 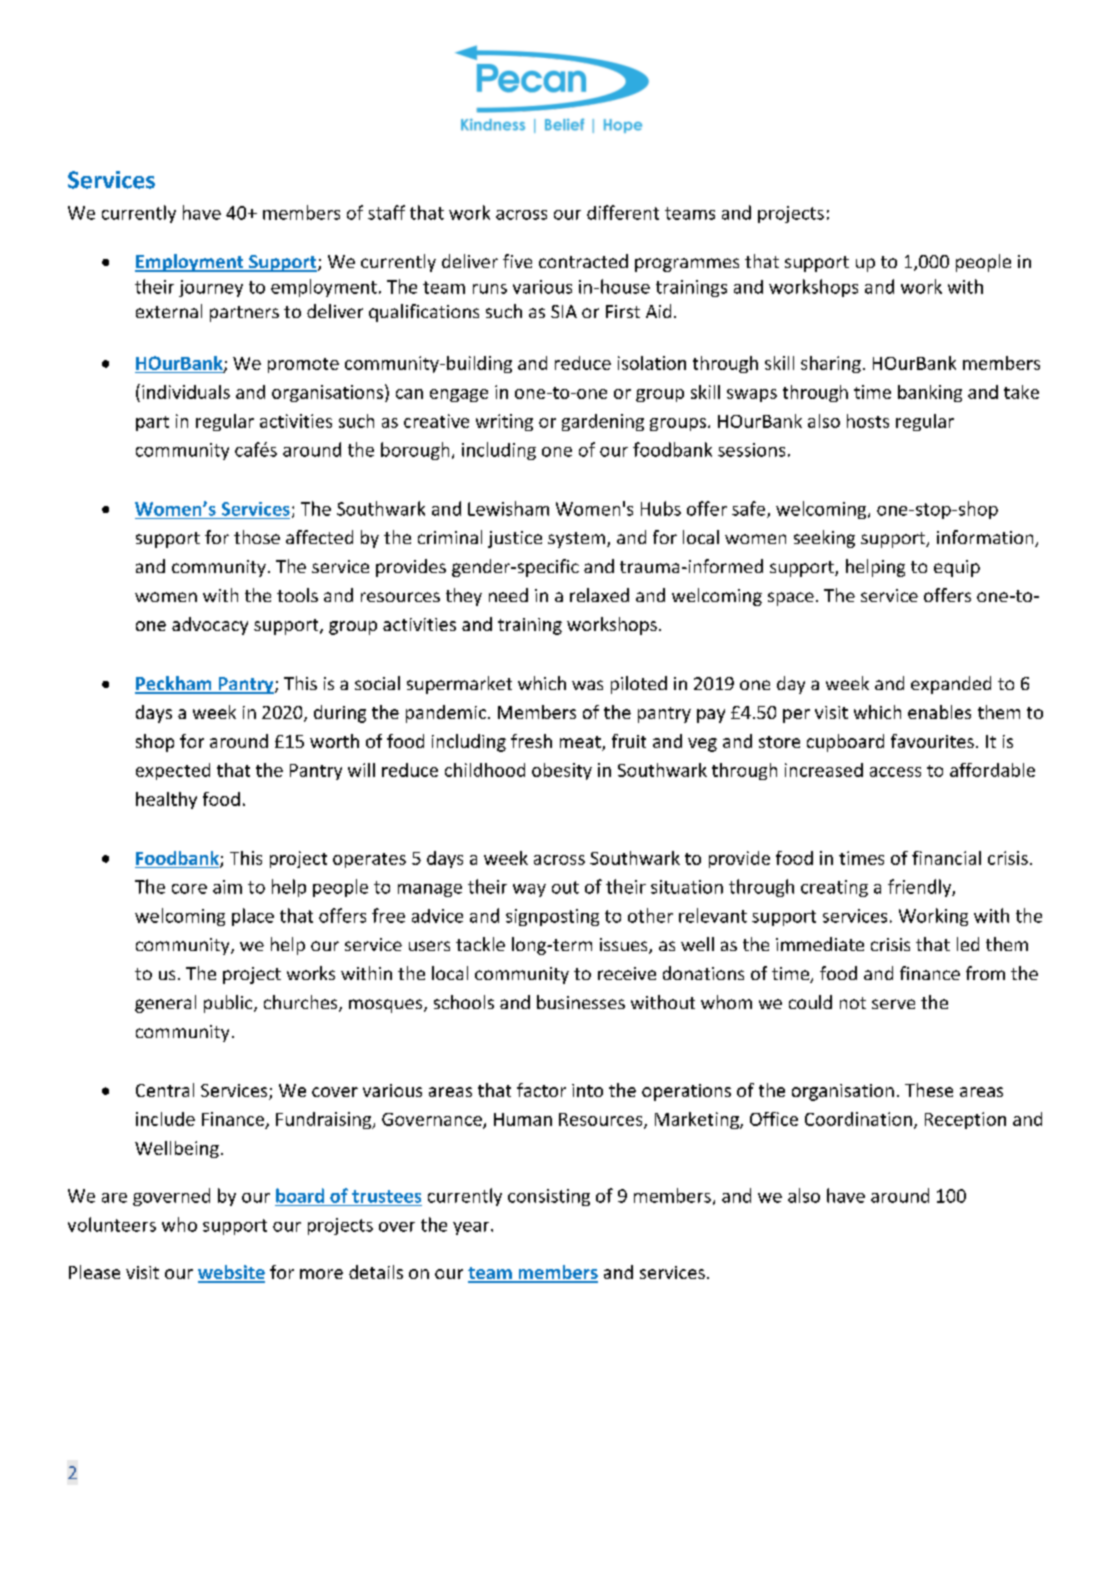 What do you see at coordinates (576, 540) in the screenshot?
I see `system` at bounding box center [576, 540].
